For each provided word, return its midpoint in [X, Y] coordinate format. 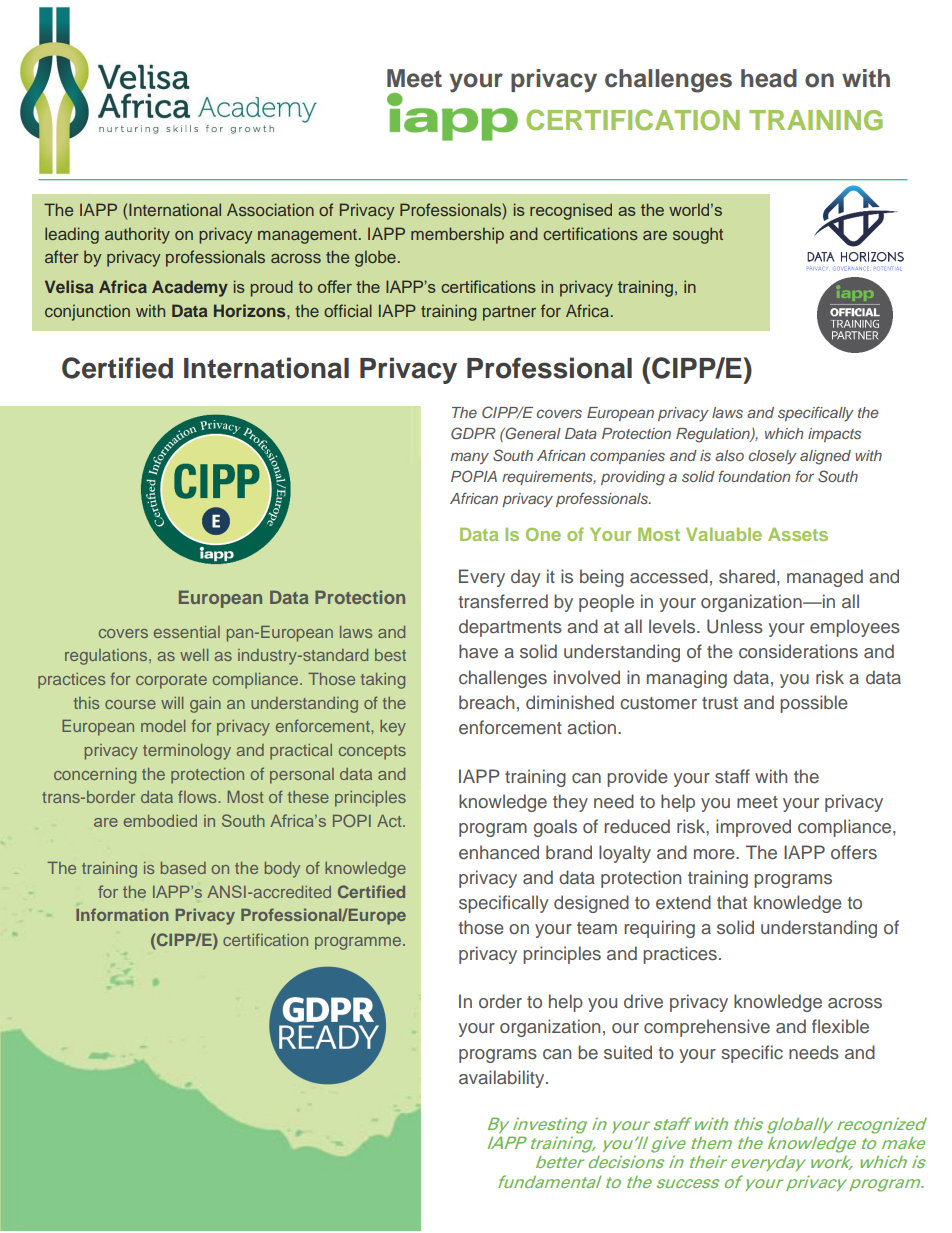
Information [122, 914]
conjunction [87, 313]
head [769, 78]
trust [720, 703]
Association [270, 209]
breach [486, 702]
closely [773, 457]
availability [503, 1079]
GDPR [473, 433]
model [163, 726]
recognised [571, 211]
